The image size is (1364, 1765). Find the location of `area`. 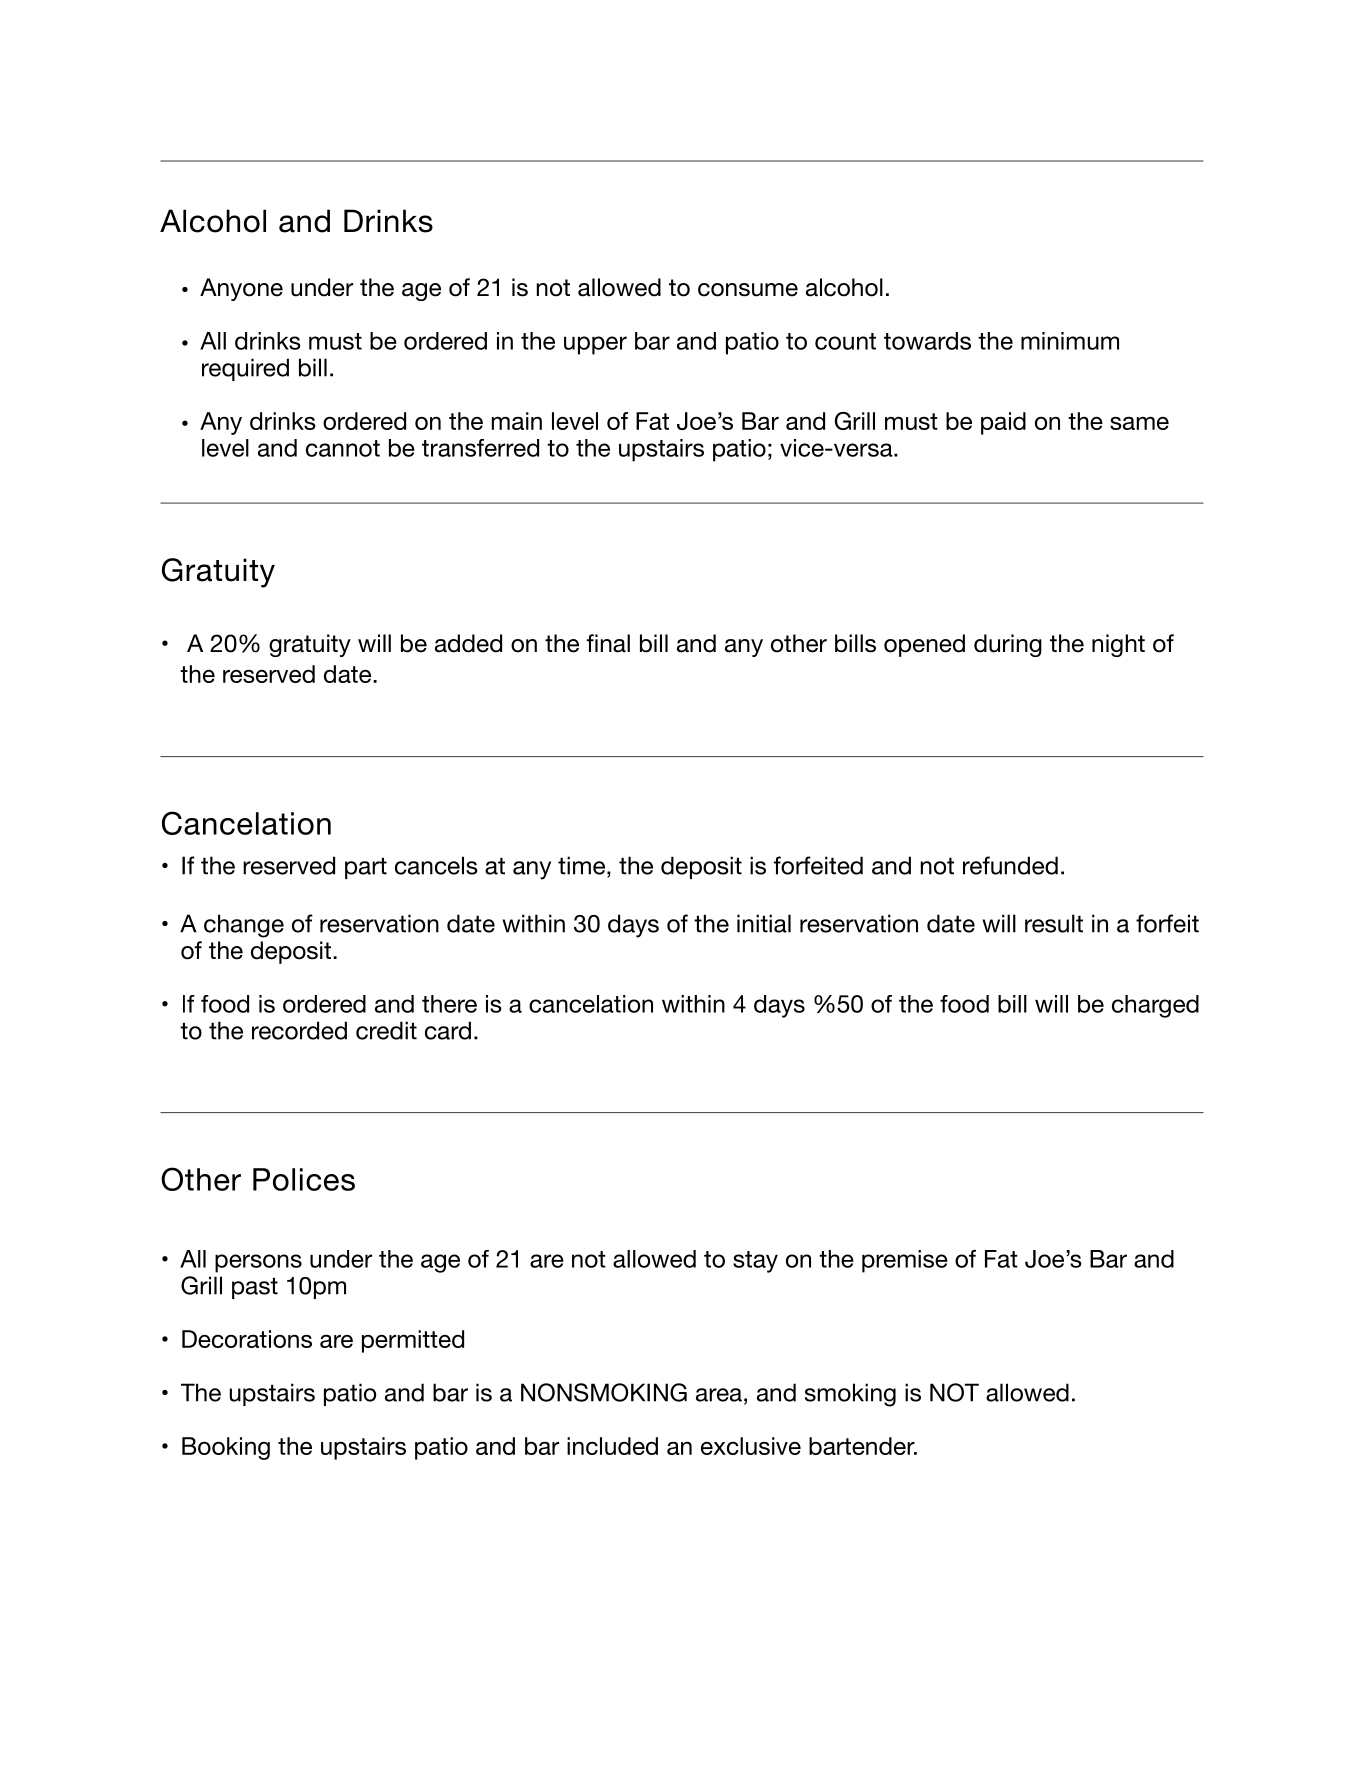

area is located at coordinates (719, 1395).
